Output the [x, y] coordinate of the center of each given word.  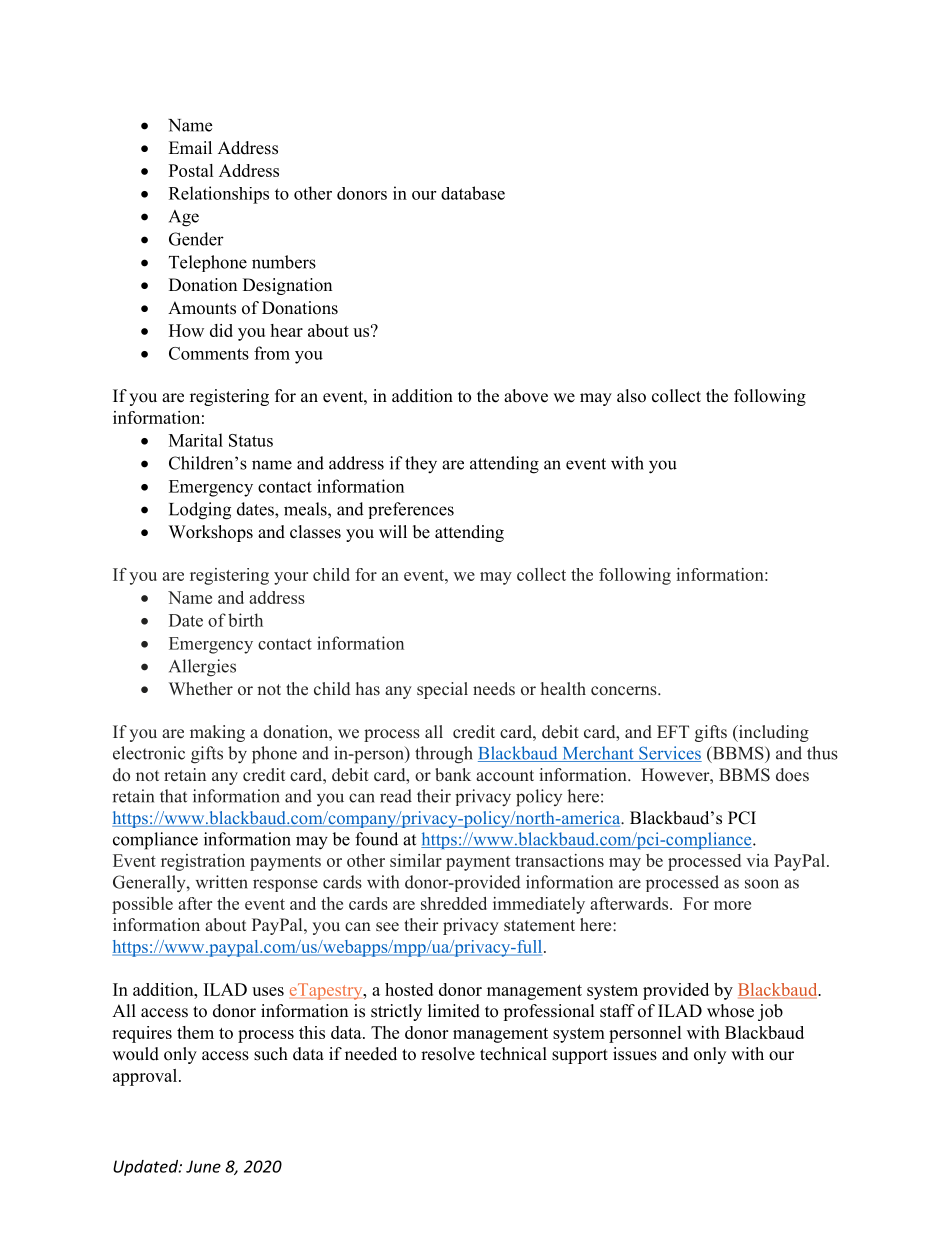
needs [494, 689]
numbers [284, 262]
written [222, 882]
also [631, 396]
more [732, 905]
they [421, 465]
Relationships [219, 195]
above [526, 396]
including [772, 733]
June [203, 1166]
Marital [196, 440]
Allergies [202, 668]
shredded [454, 903]
